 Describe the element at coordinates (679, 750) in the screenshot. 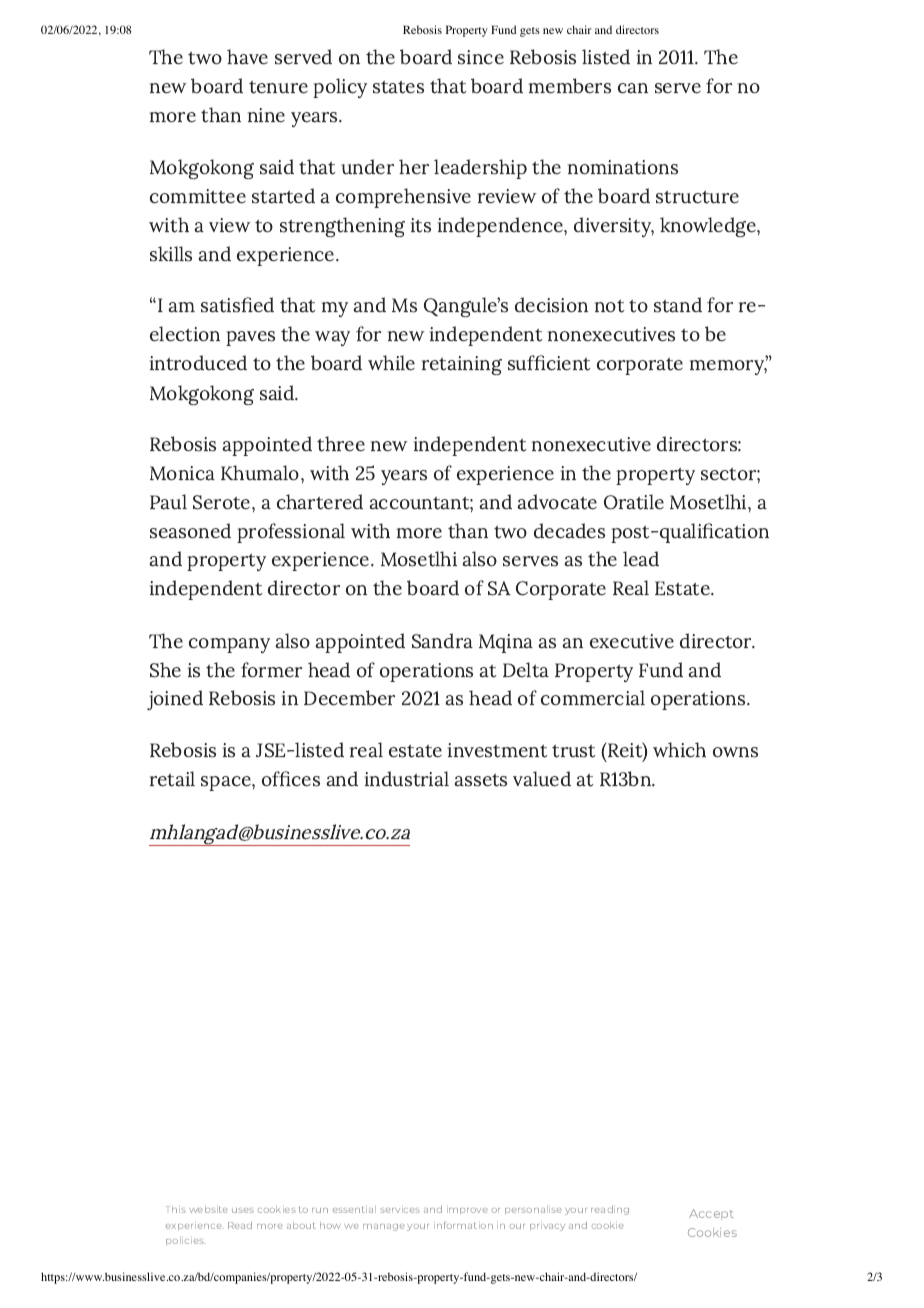

I see `which` at that location.
